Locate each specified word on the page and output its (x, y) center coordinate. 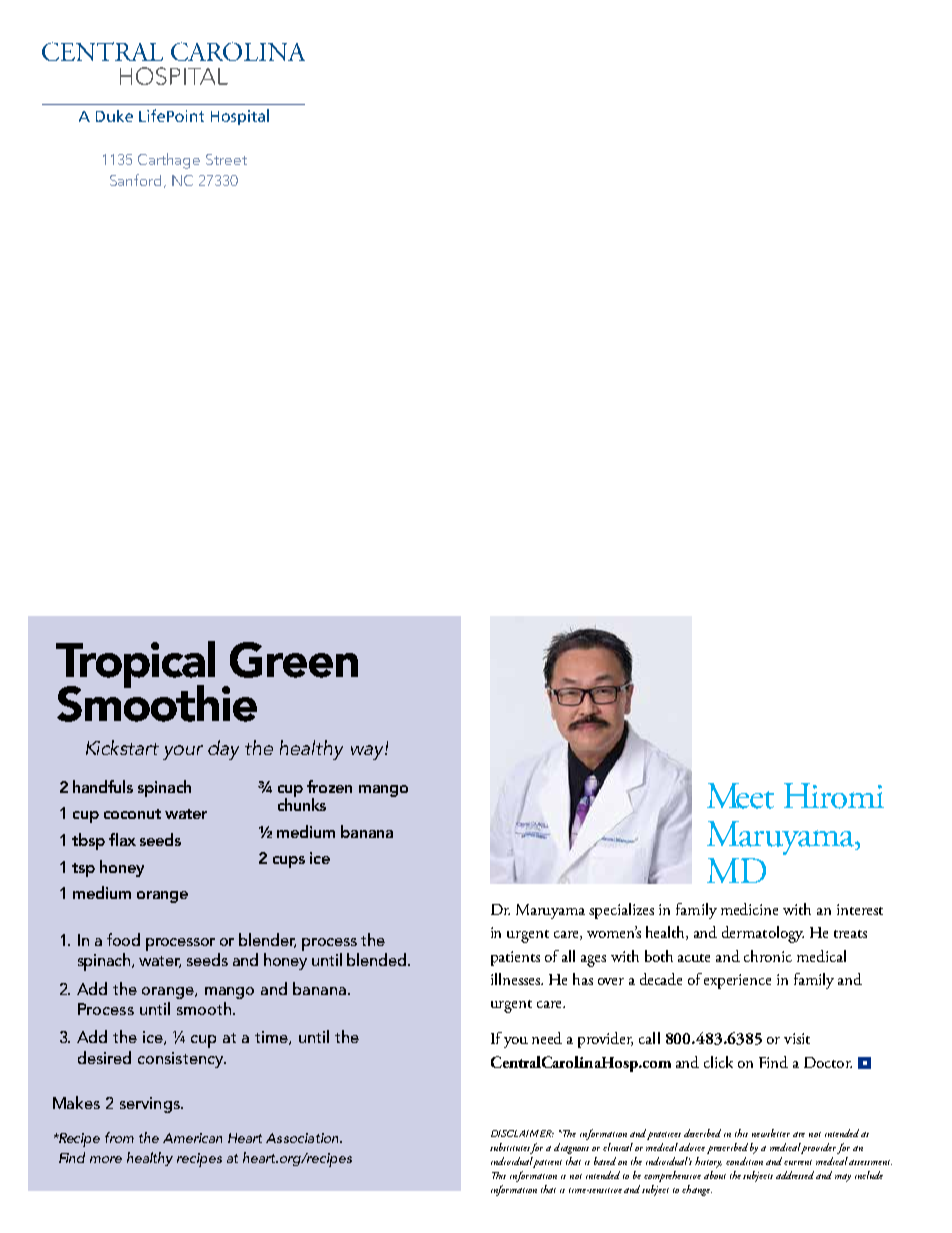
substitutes (511, 1148)
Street (226, 159)
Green (294, 660)
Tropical (135, 666)
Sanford (135, 180)
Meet (740, 796)
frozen (329, 786)
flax (122, 839)
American (192, 1138)
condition (744, 1161)
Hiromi (834, 796)
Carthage (169, 161)
